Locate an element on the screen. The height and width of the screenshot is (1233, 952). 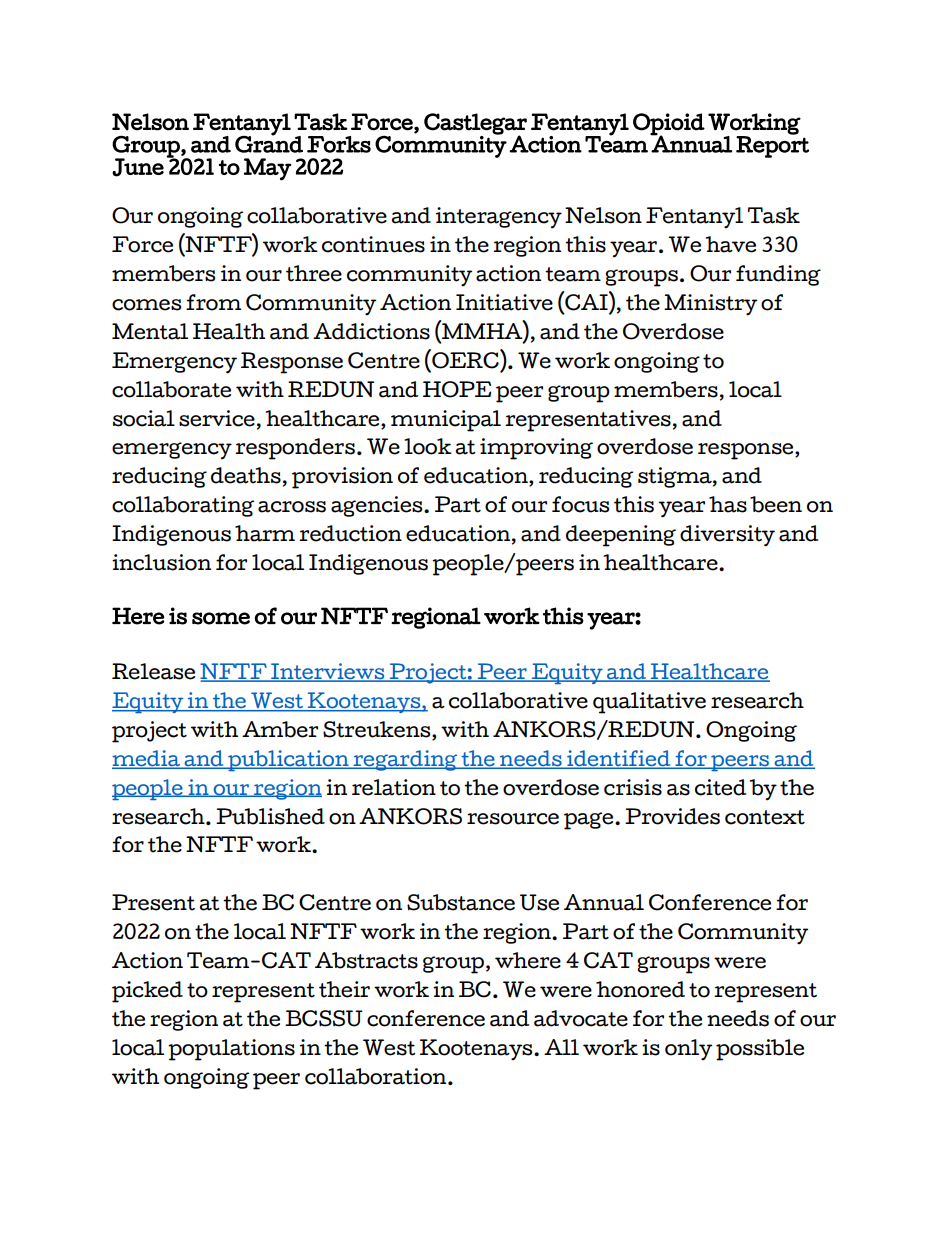
Castlegar is located at coordinates (475, 125).
